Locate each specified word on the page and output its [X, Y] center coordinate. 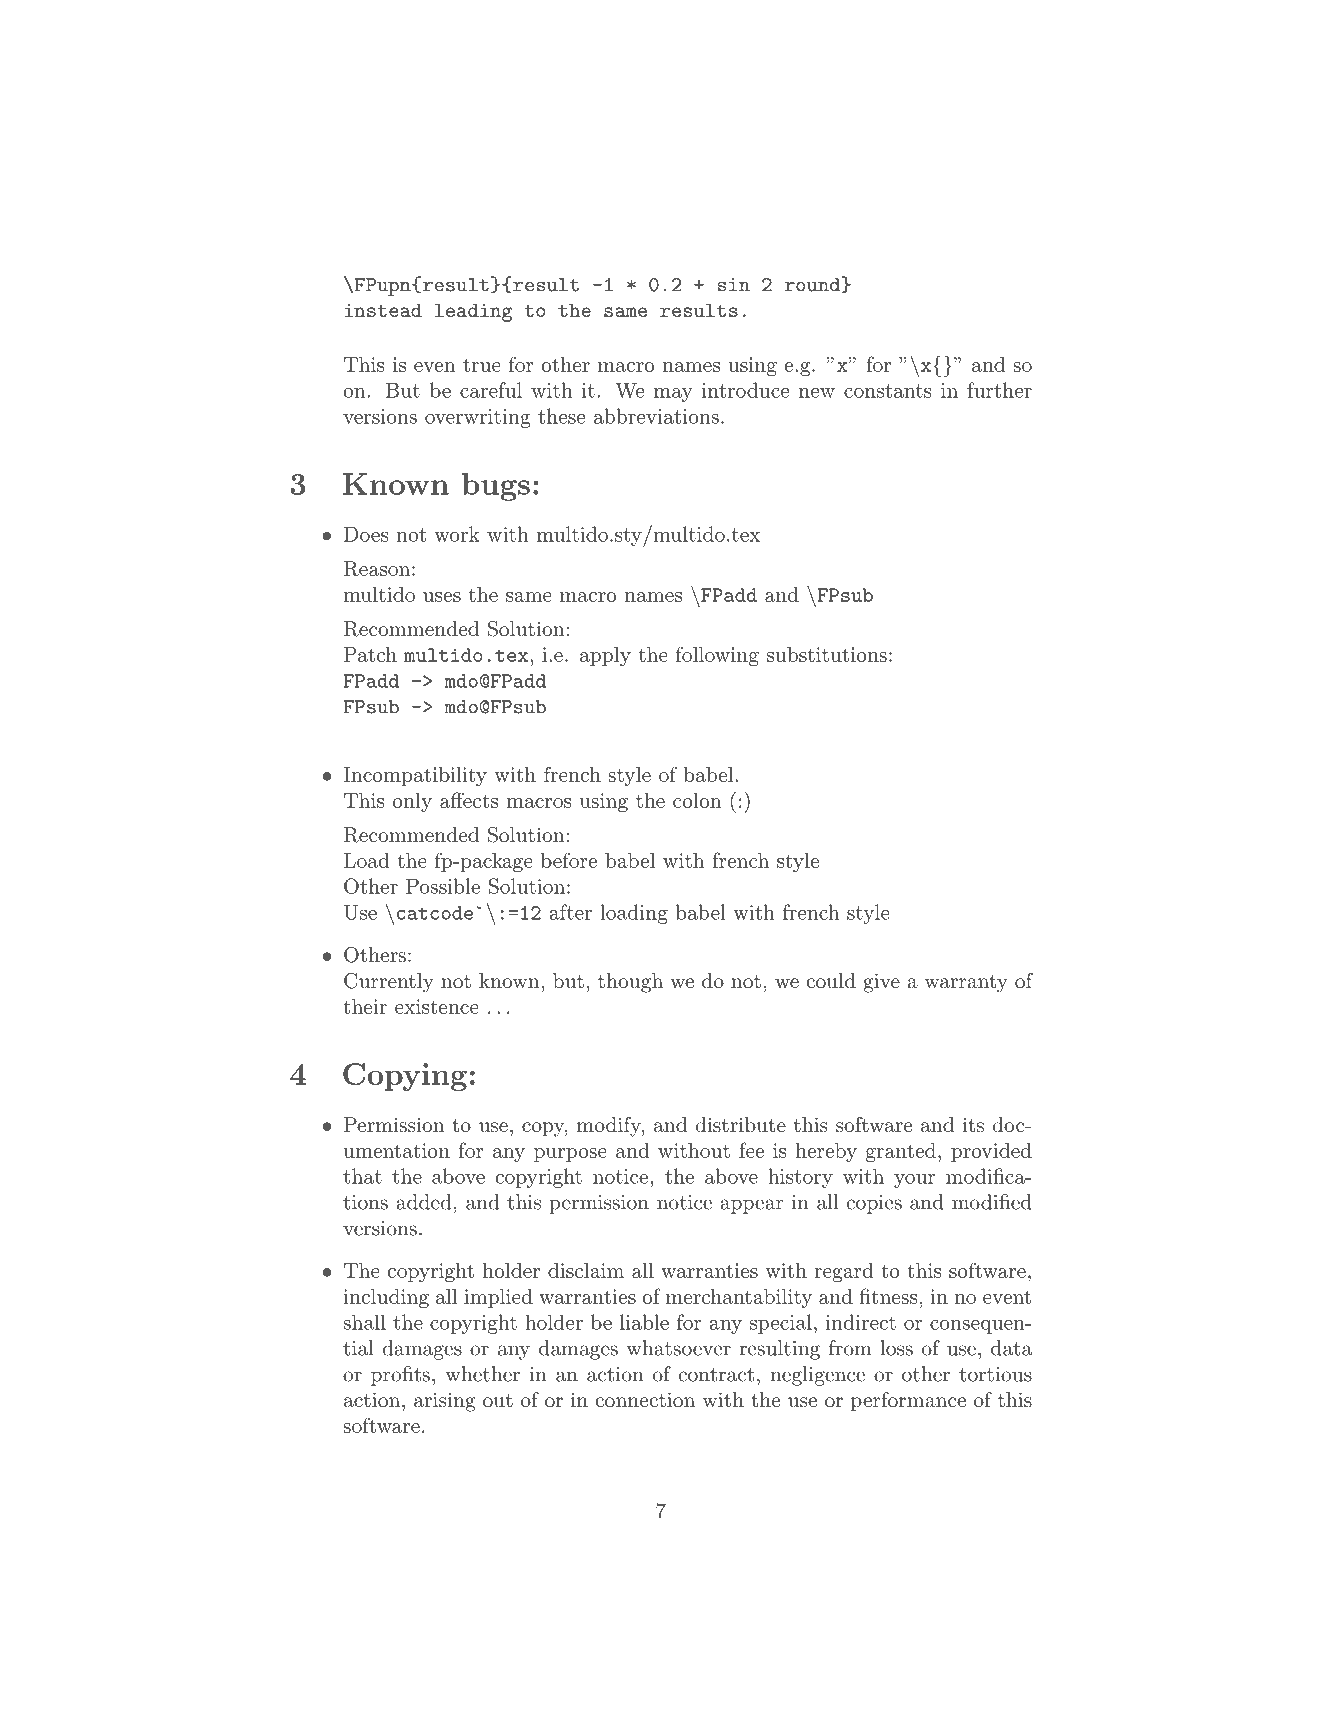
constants [887, 391]
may [673, 395]
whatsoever [678, 1348]
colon [697, 800]
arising [445, 1402]
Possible [443, 886]
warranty [966, 984]
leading [473, 313]
